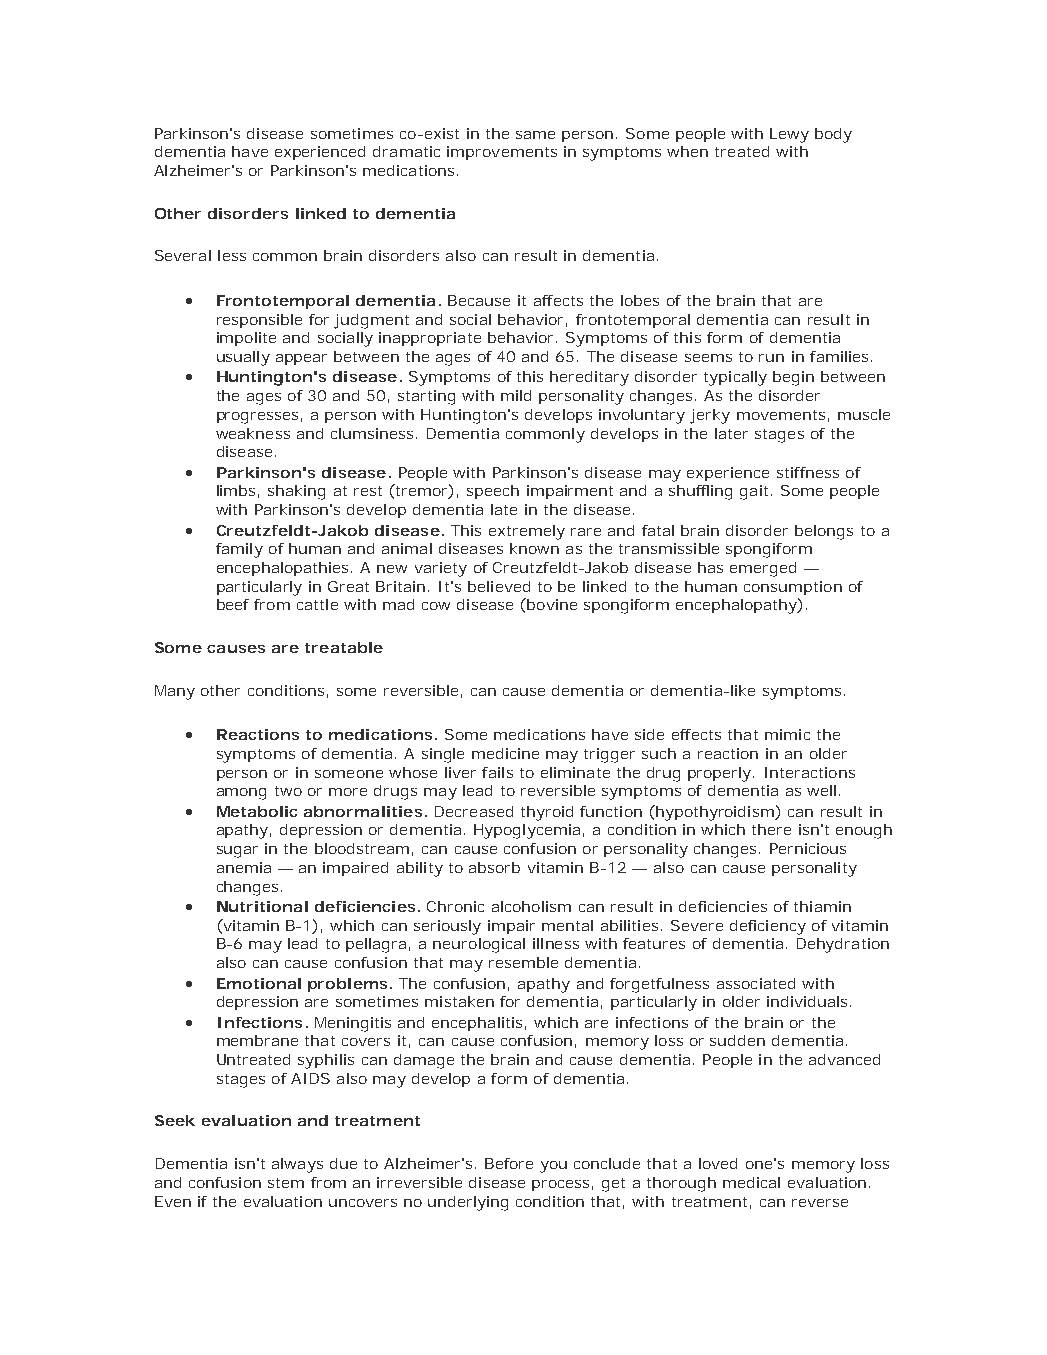 The image size is (1047, 1355). What do you see at coordinates (175, 692) in the screenshot?
I see `Many` at bounding box center [175, 692].
